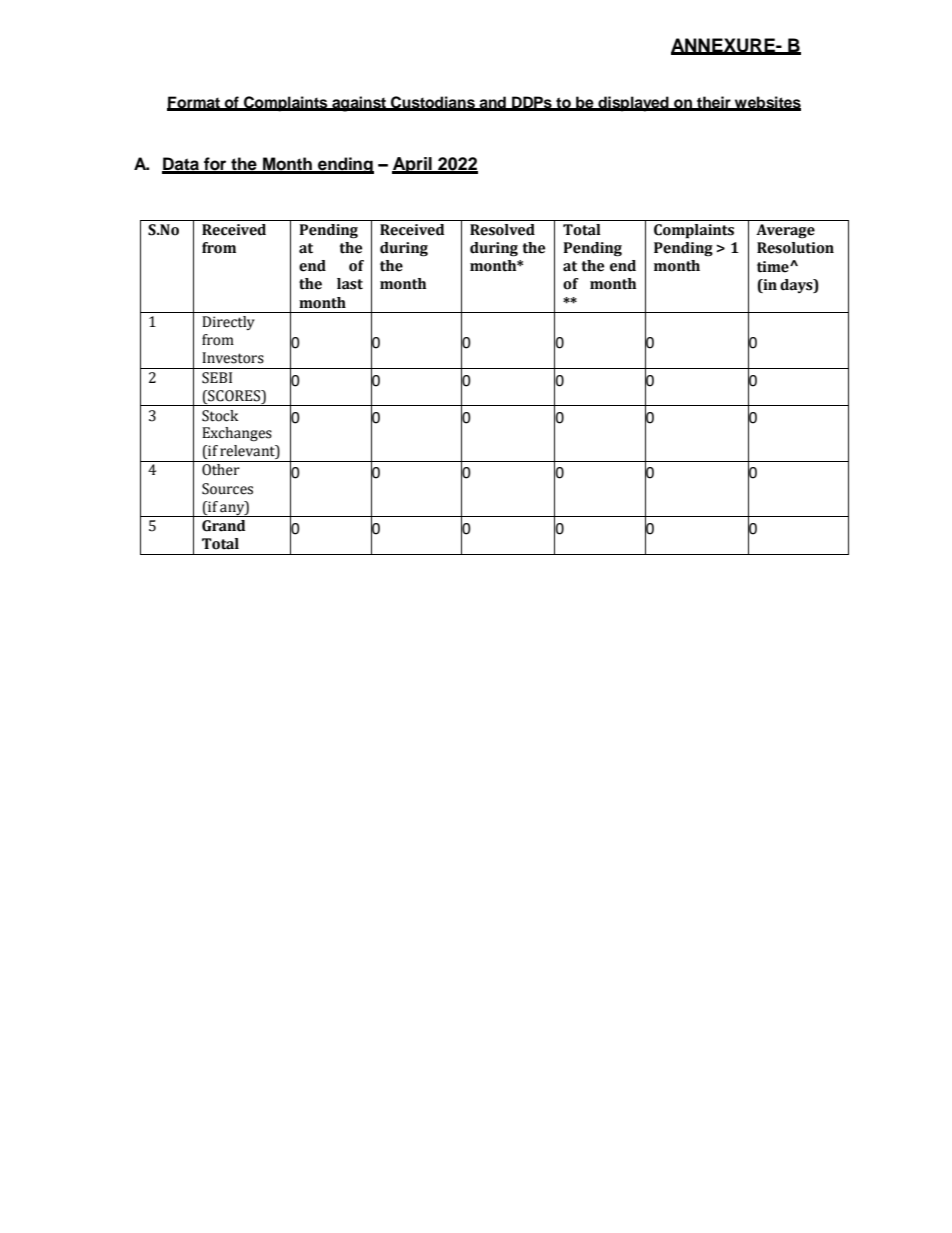 This screenshot has width=952, height=1233. I want to click on April, so click(413, 165).
